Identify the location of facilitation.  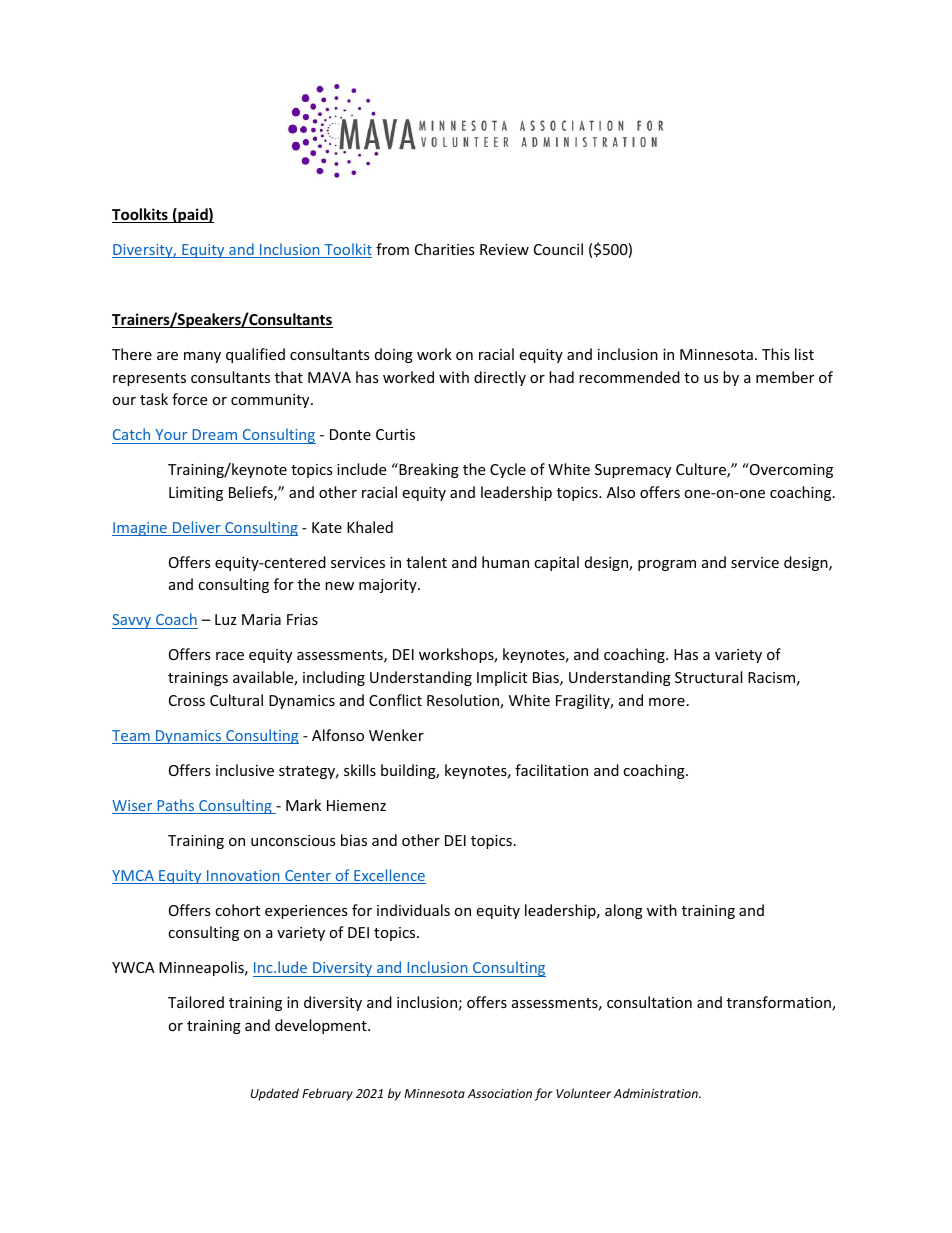
(551, 770).
